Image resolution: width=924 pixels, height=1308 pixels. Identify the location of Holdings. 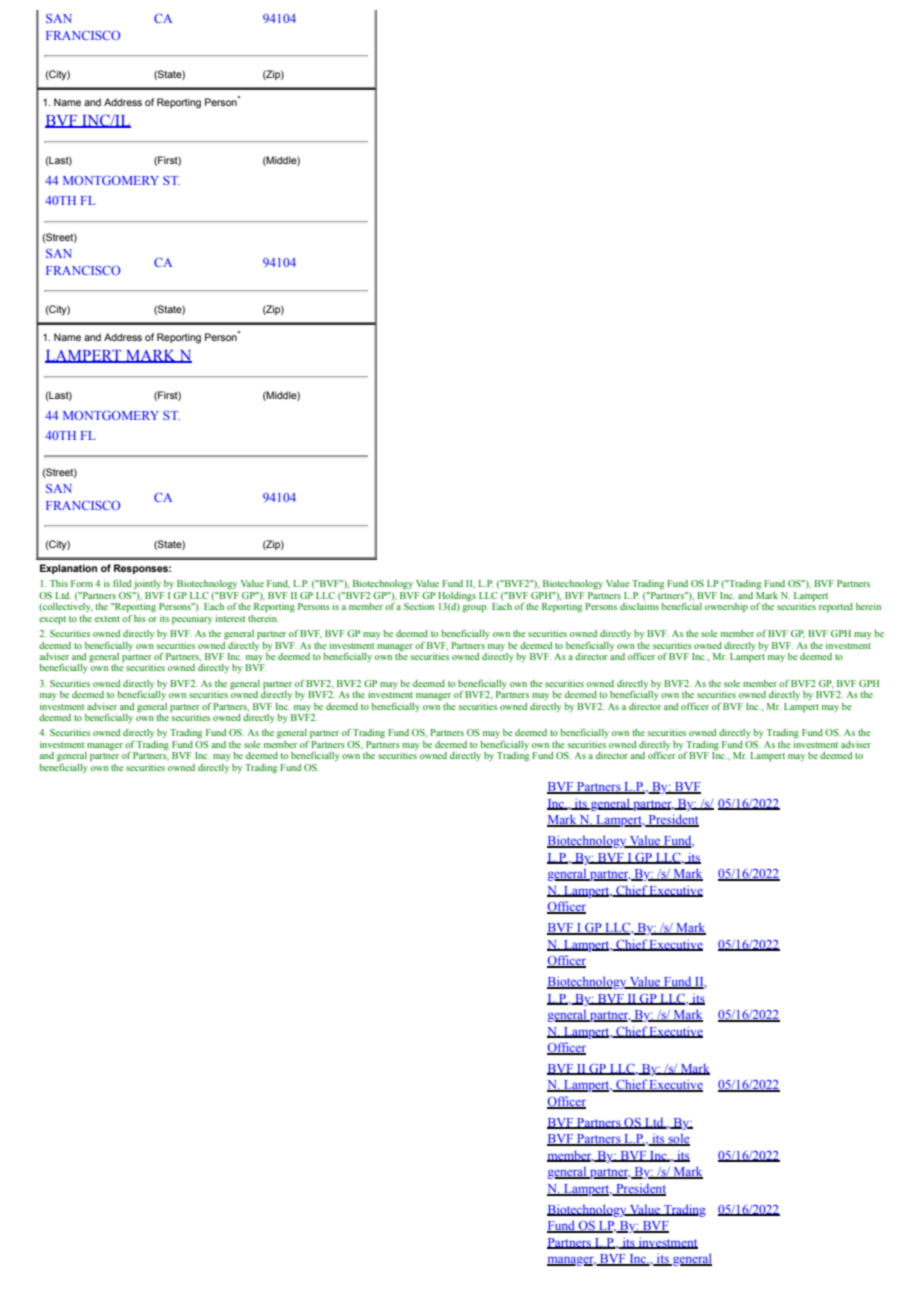
(457, 598).
